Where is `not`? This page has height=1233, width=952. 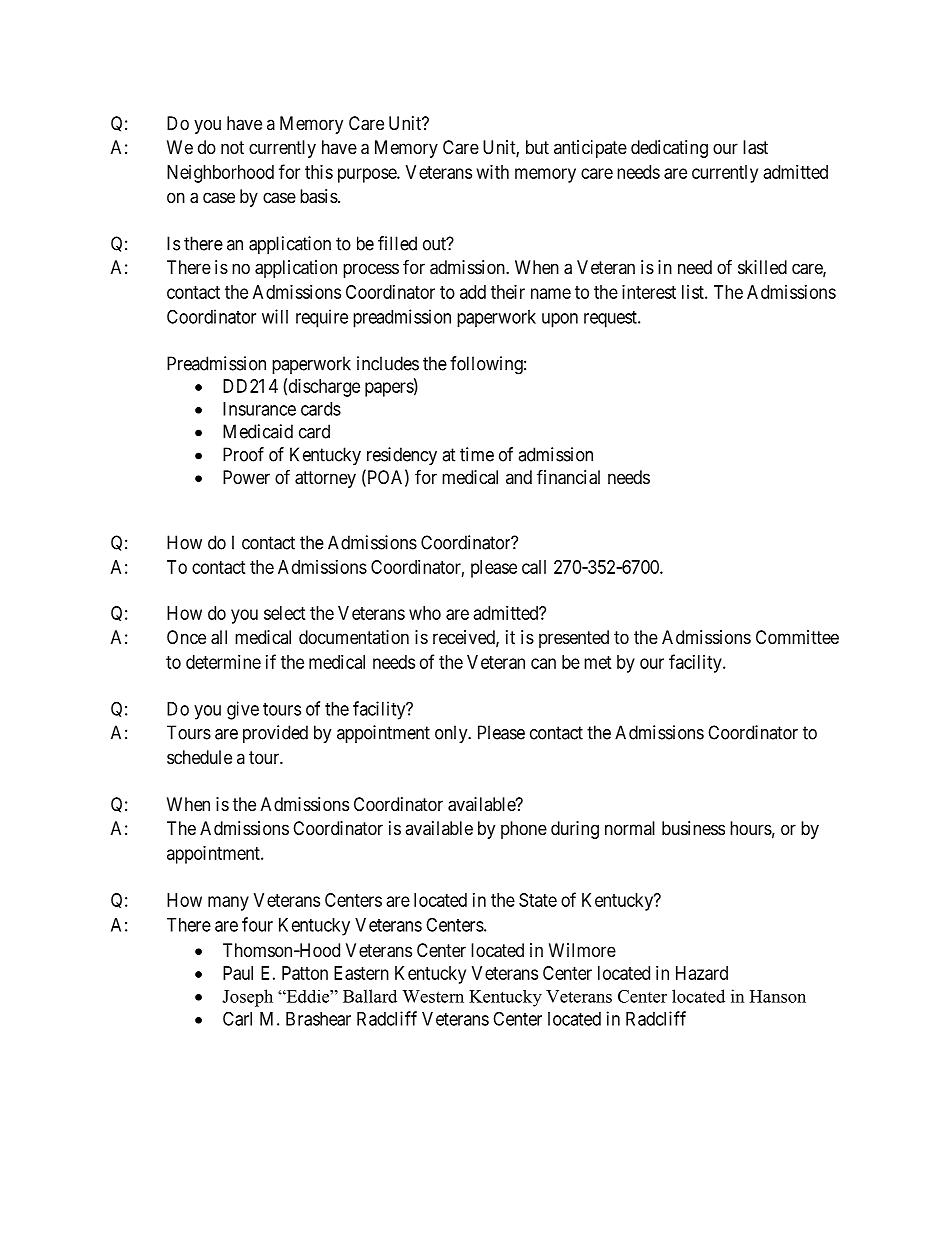
not is located at coordinates (232, 147).
